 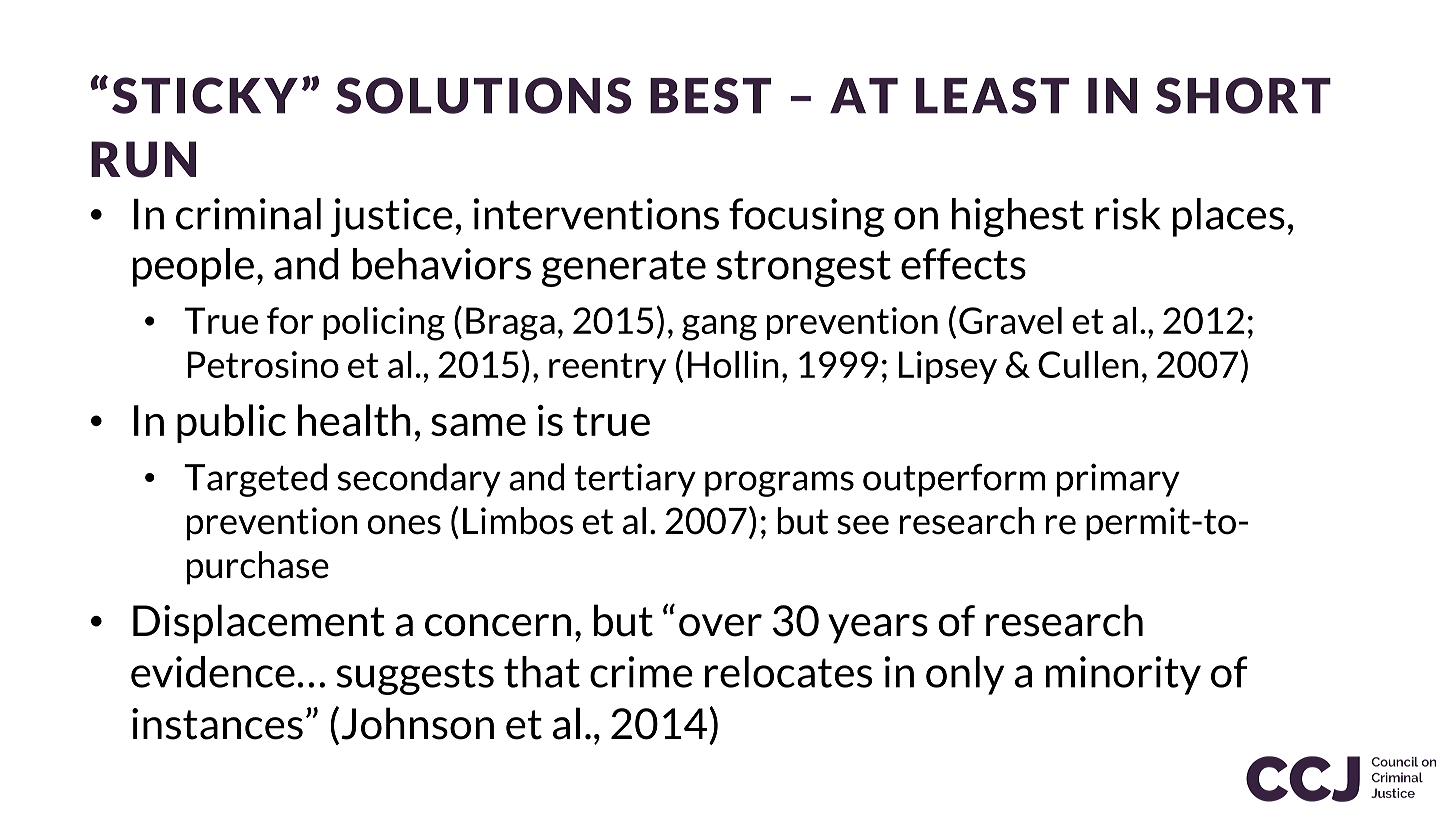 I want to click on primary, so click(x=1118, y=480).
